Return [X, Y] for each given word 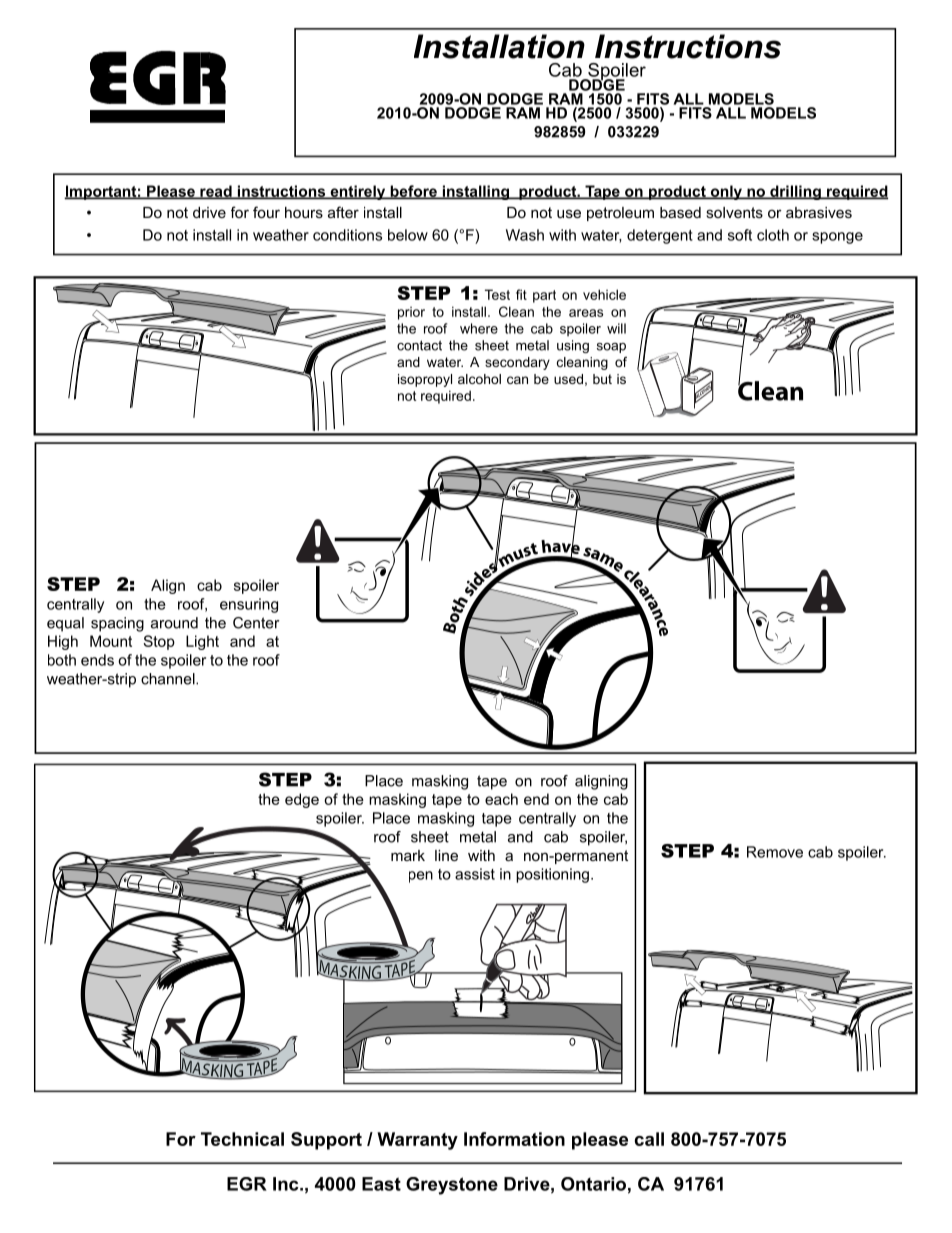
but [602, 379]
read [216, 192]
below [408, 235]
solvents [734, 212]
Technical [242, 1139]
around [174, 623]
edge [302, 800]
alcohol [479, 379]
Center [256, 623]
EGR [247, 1184]
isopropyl [425, 380]
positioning [552, 875]
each [501, 799]
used [568, 379]
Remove [775, 852]
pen [421, 877]
